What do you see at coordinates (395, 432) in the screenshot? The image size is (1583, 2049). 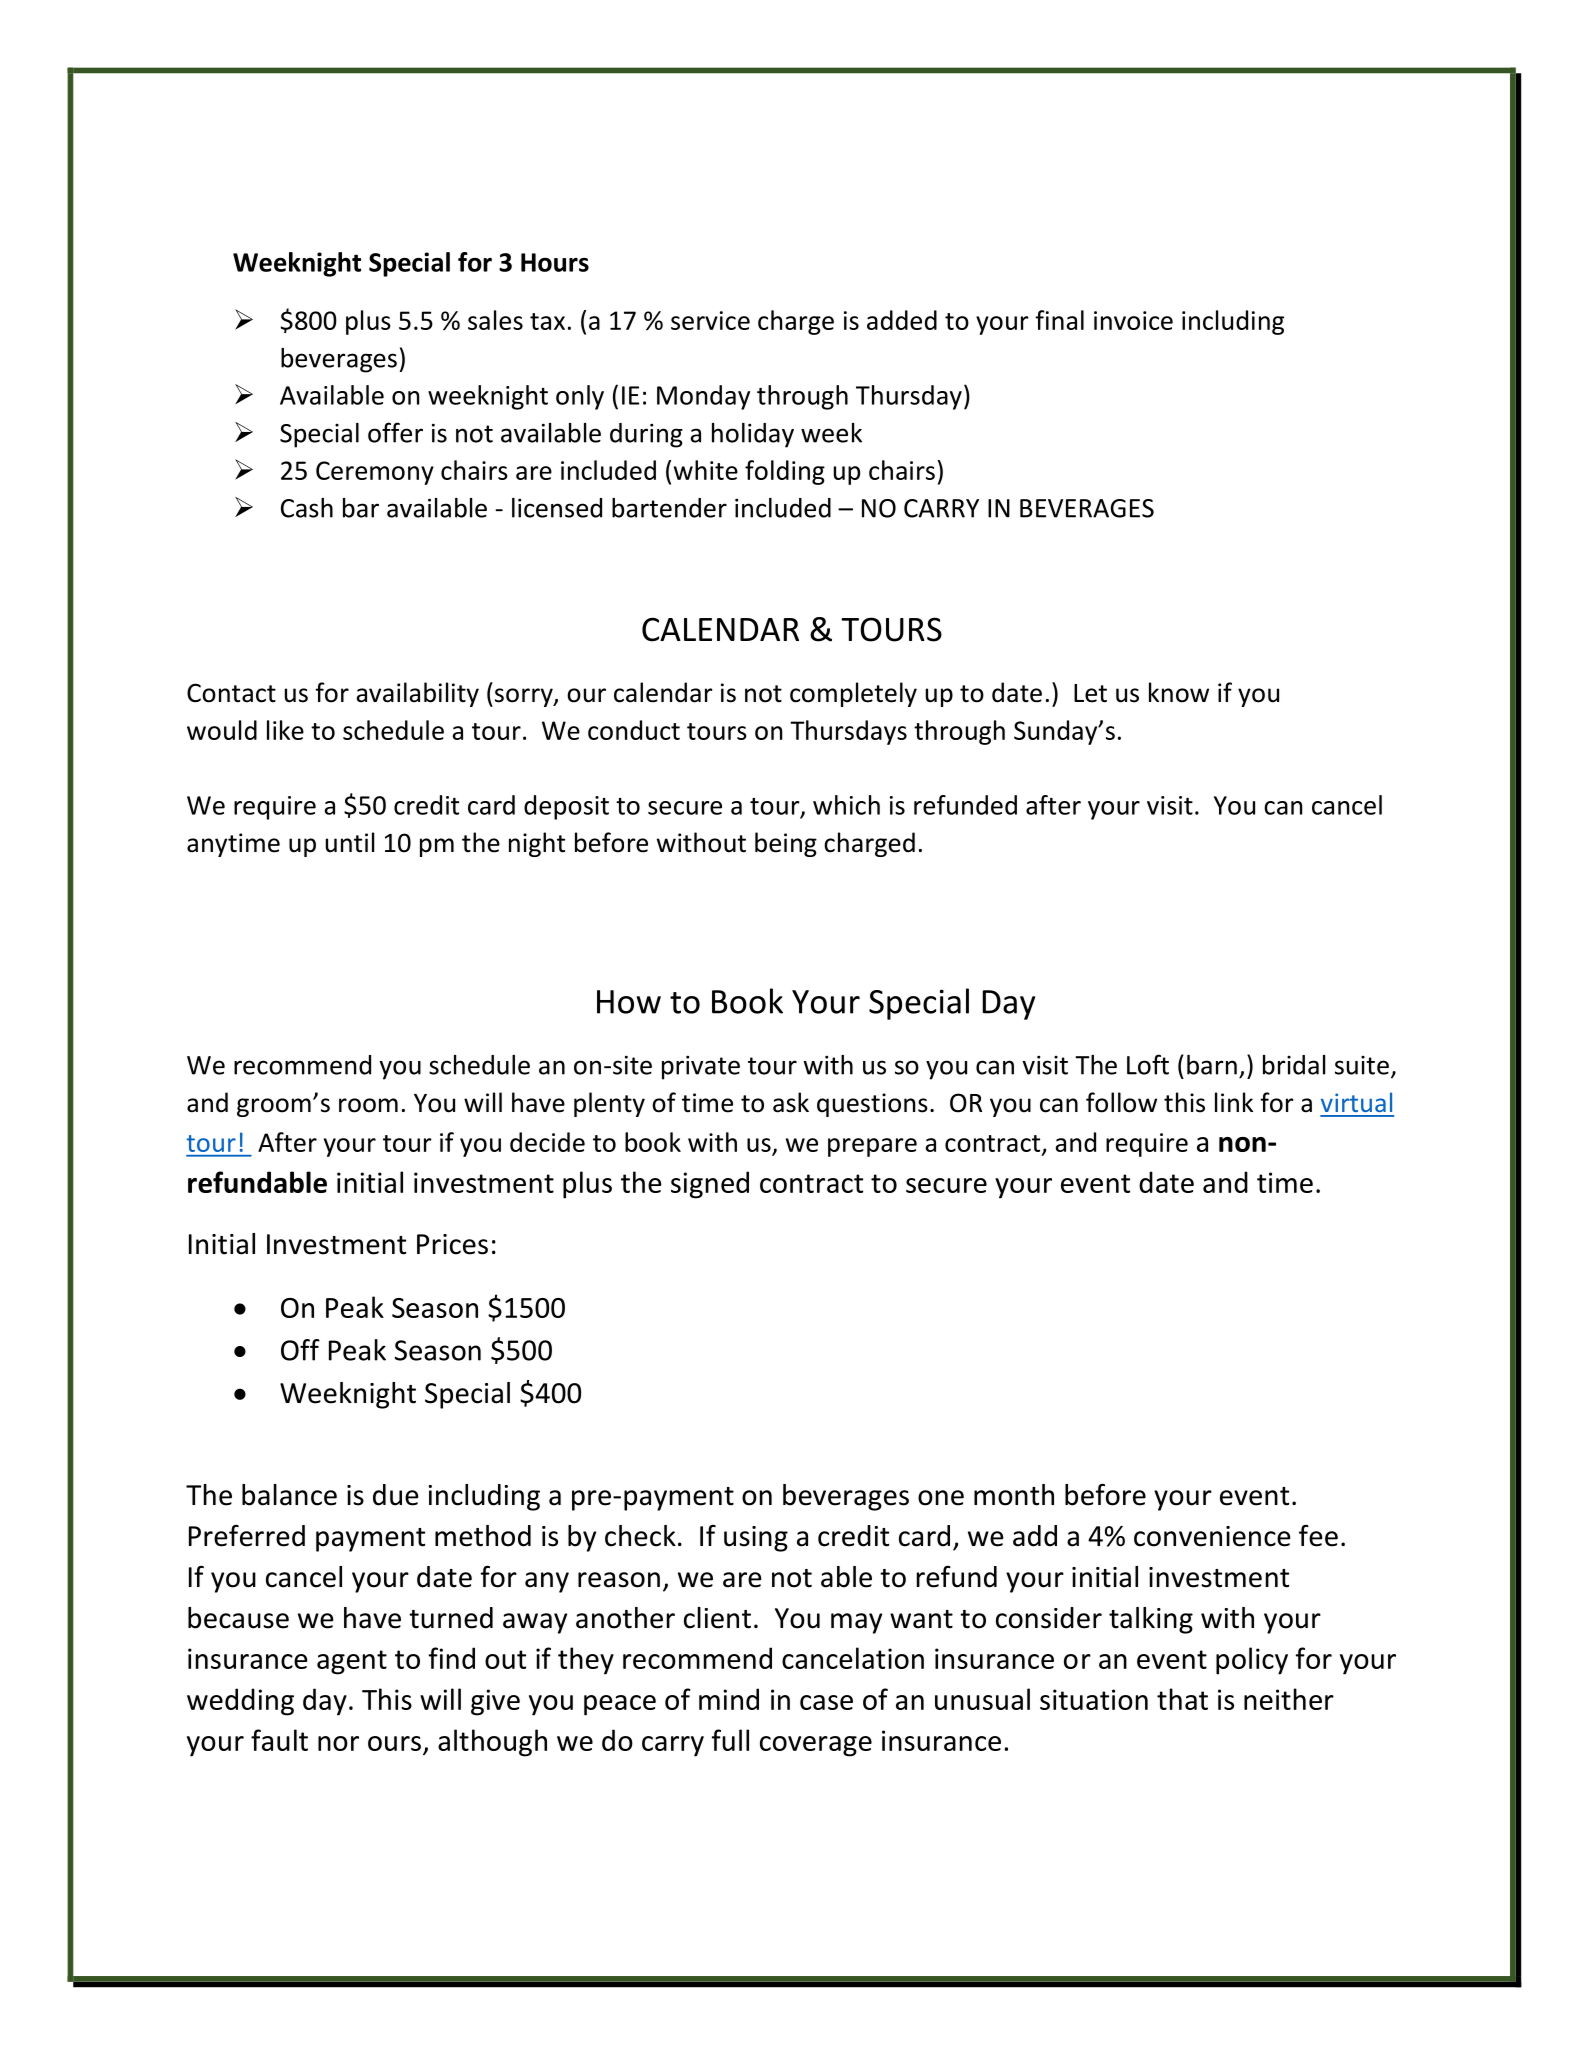 I see `offer` at bounding box center [395, 432].
